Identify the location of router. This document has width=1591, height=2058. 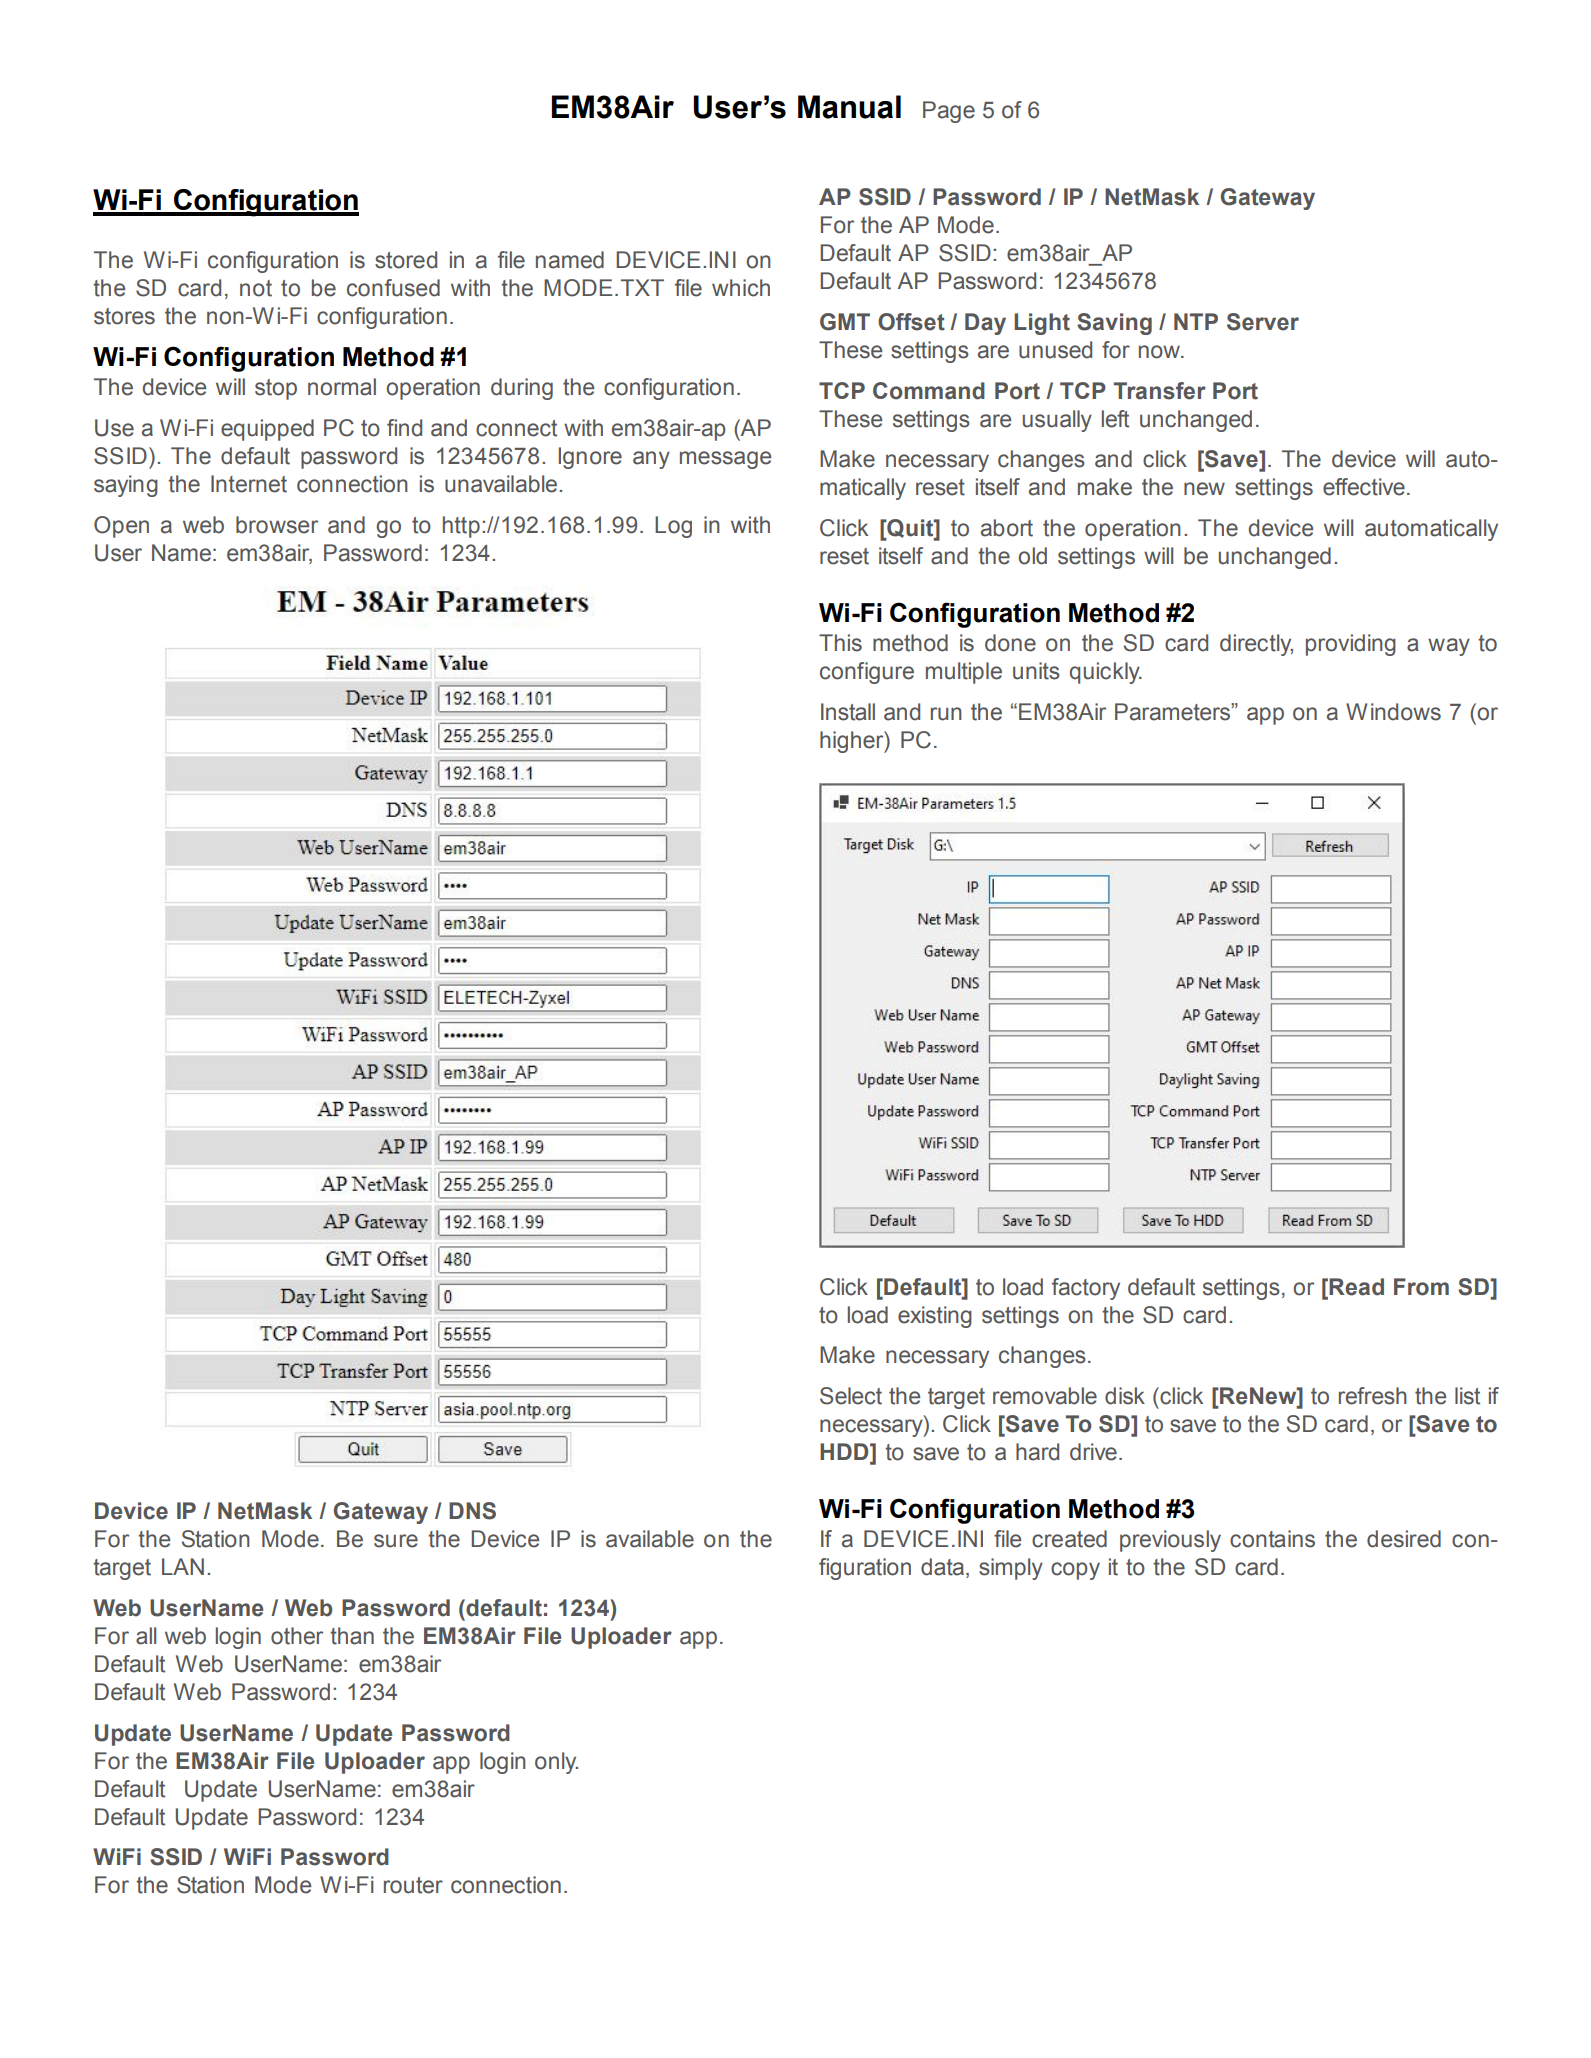
(413, 1885).
